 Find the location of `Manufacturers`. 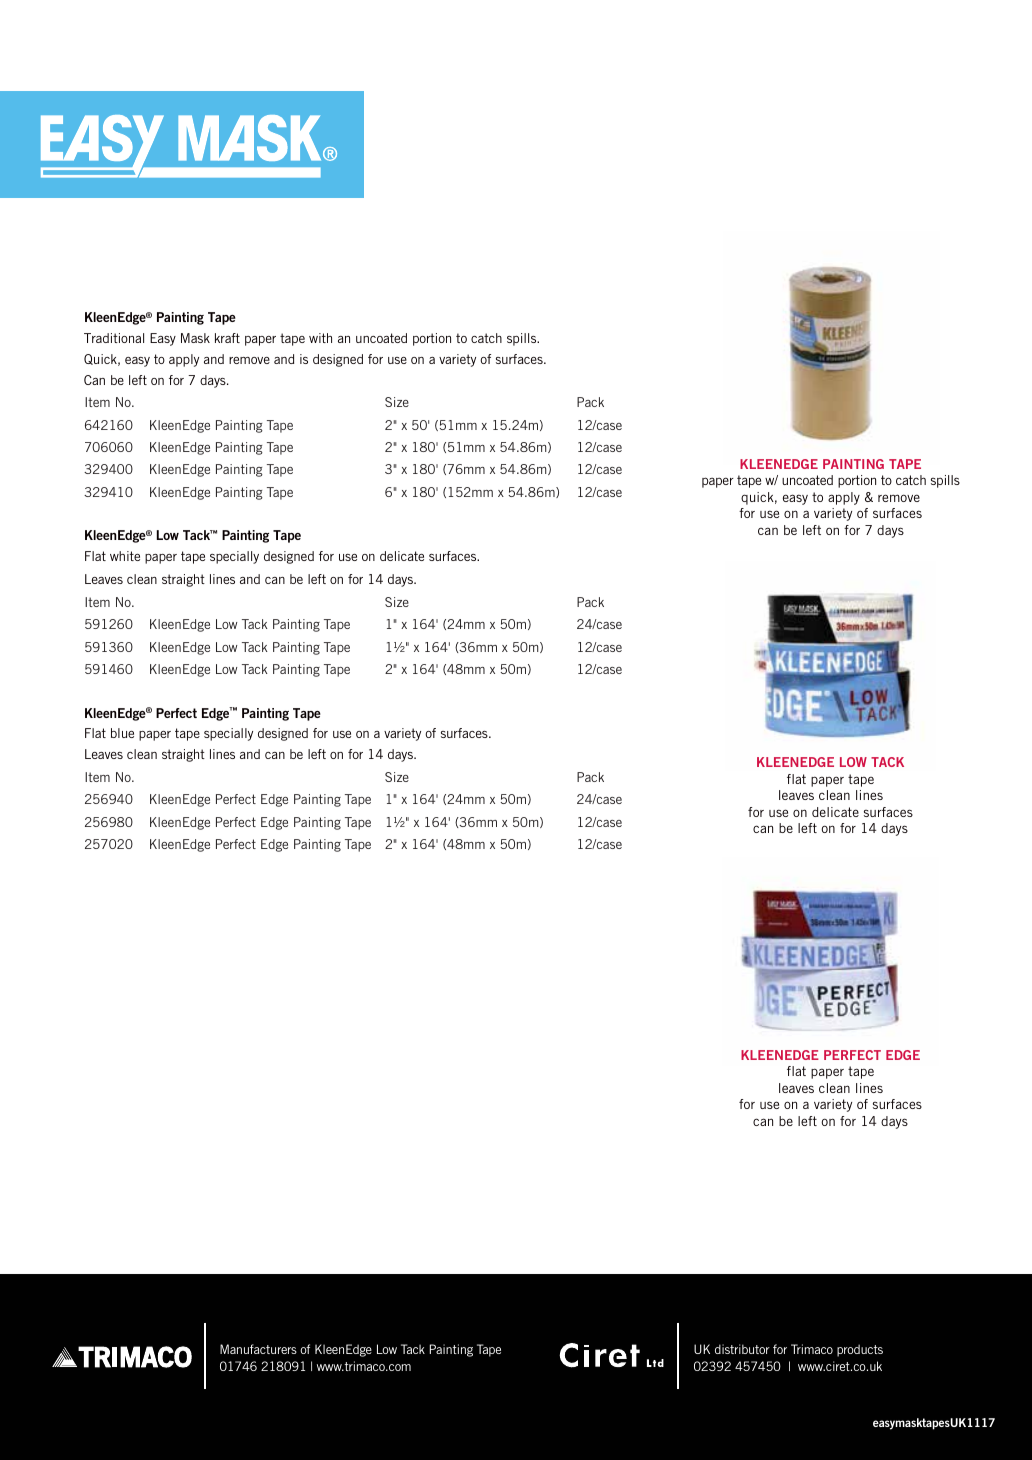

Manufacturers is located at coordinates (258, 1349).
